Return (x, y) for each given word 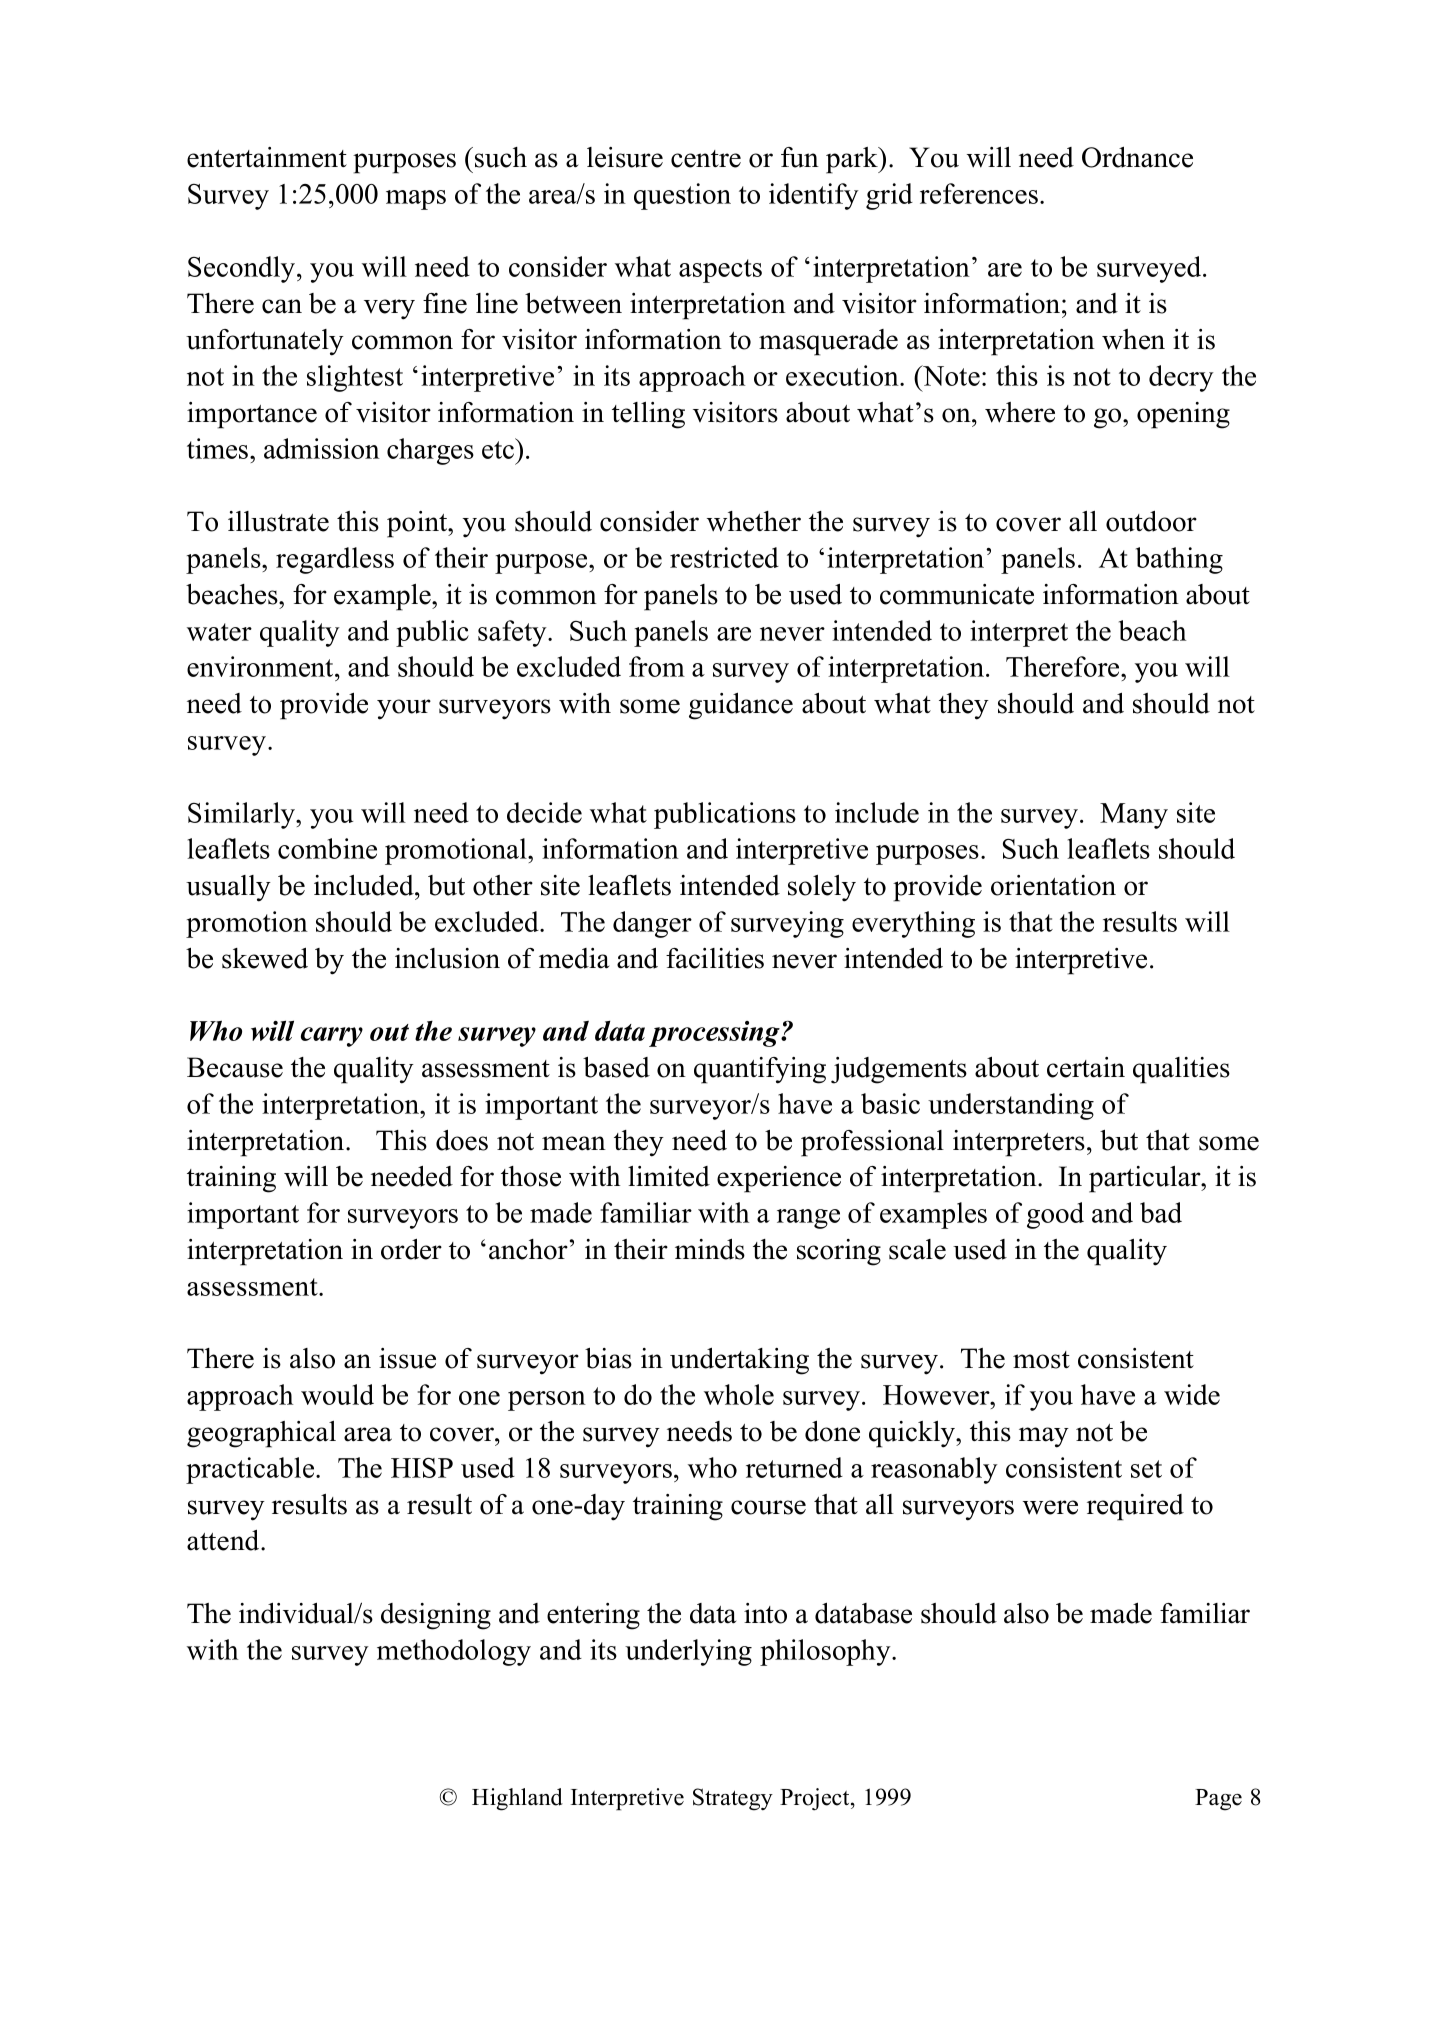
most (1041, 1360)
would (337, 1394)
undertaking (739, 1361)
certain (1086, 1067)
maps (416, 200)
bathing (1179, 560)
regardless (335, 560)
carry (332, 1037)
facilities (715, 958)
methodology (454, 1652)
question (682, 196)
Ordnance (1137, 157)
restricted (724, 557)
